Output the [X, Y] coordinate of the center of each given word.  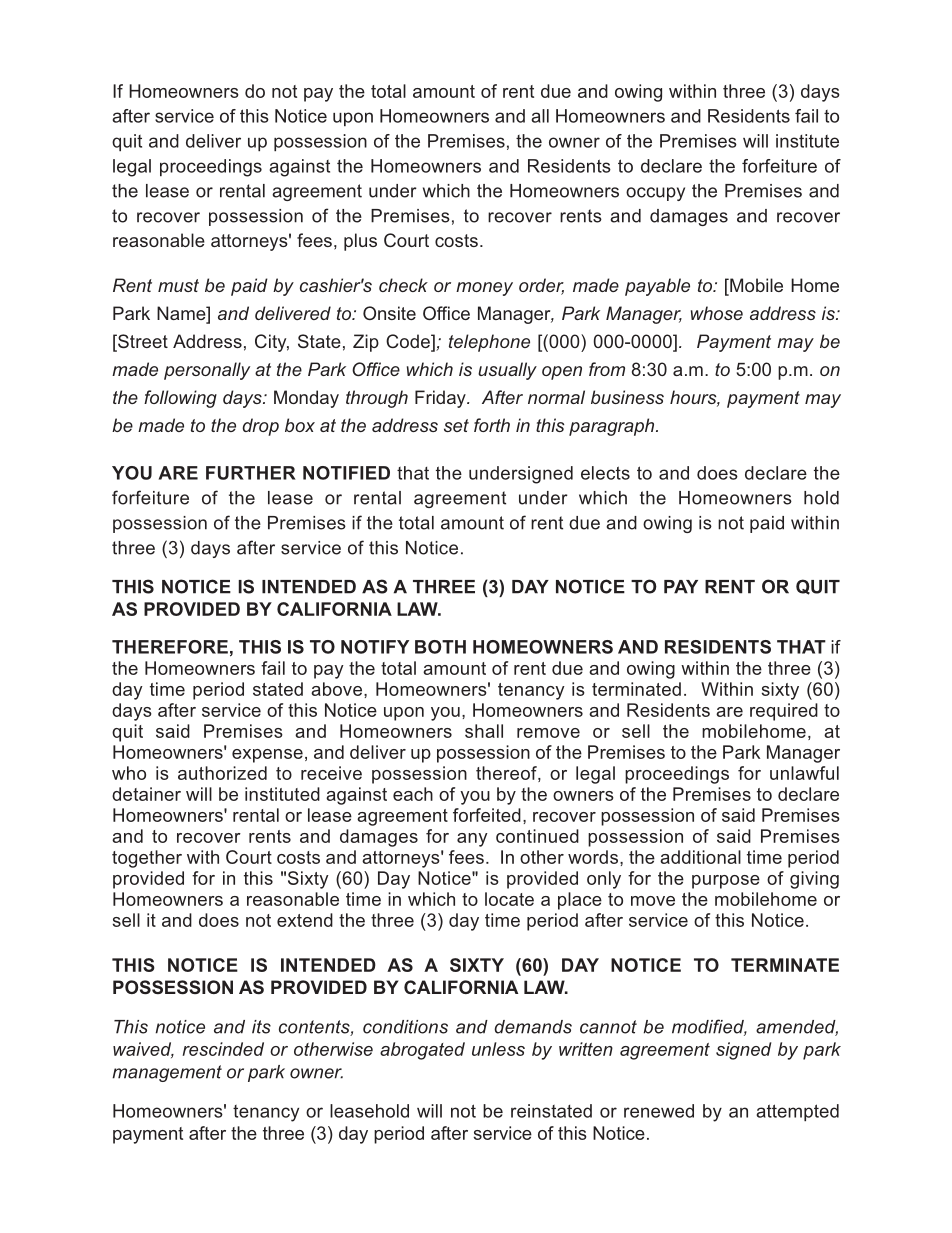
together [147, 859]
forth [492, 425]
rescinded [223, 1049]
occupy [655, 194]
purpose [726, 882]
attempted [798, 1112]
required [784, 712]
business [627, 397]
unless [498, 1049]
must [178, 285]
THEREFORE [170, 647]
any [472, 840]
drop [260, 427]
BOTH [440, 647]
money [484, 289]
